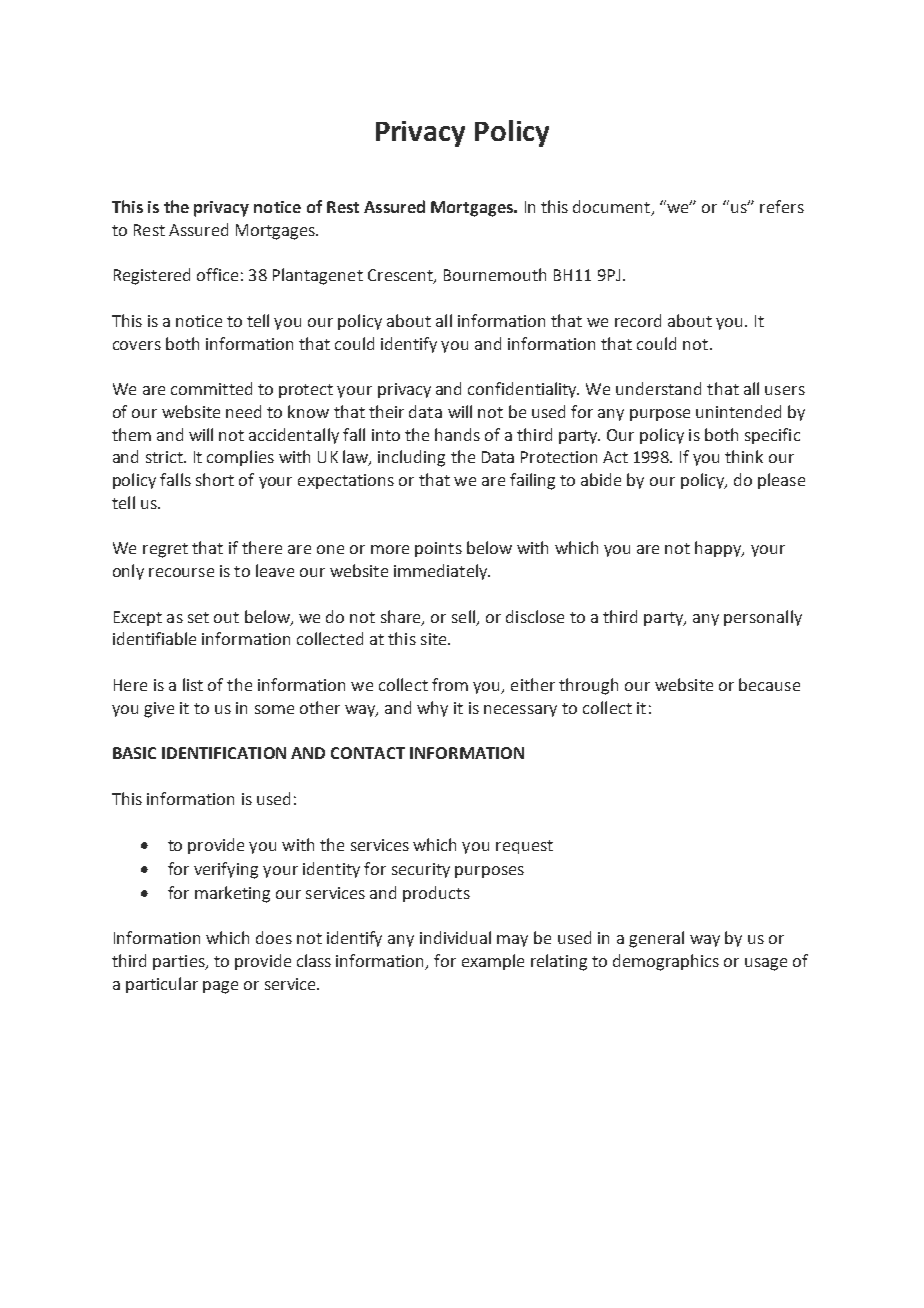 The image size is (924, 1308). I want to click on refers, so click(782, 206).
